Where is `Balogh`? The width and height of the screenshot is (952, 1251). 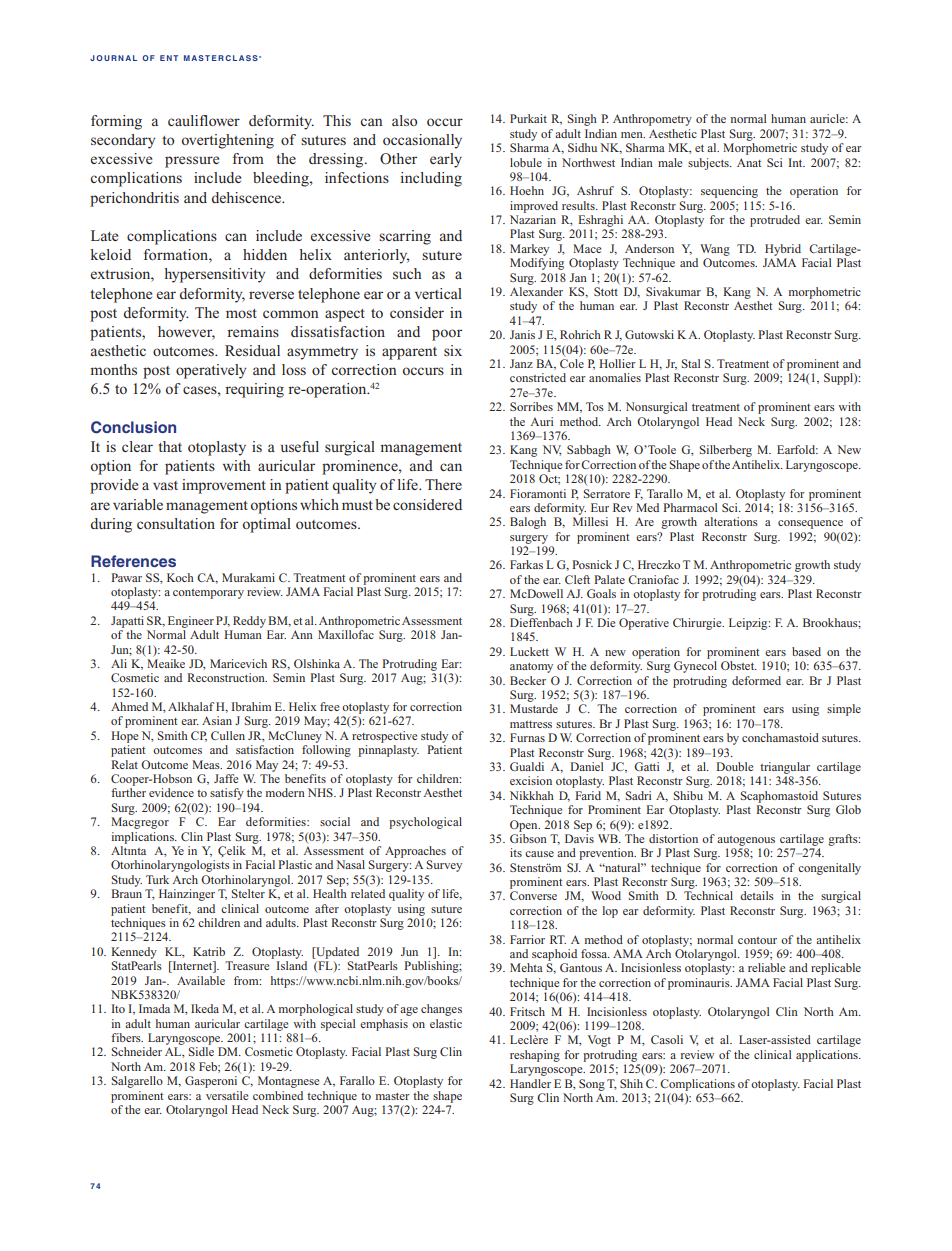
Balogh is located at coordinates (528, 523).
